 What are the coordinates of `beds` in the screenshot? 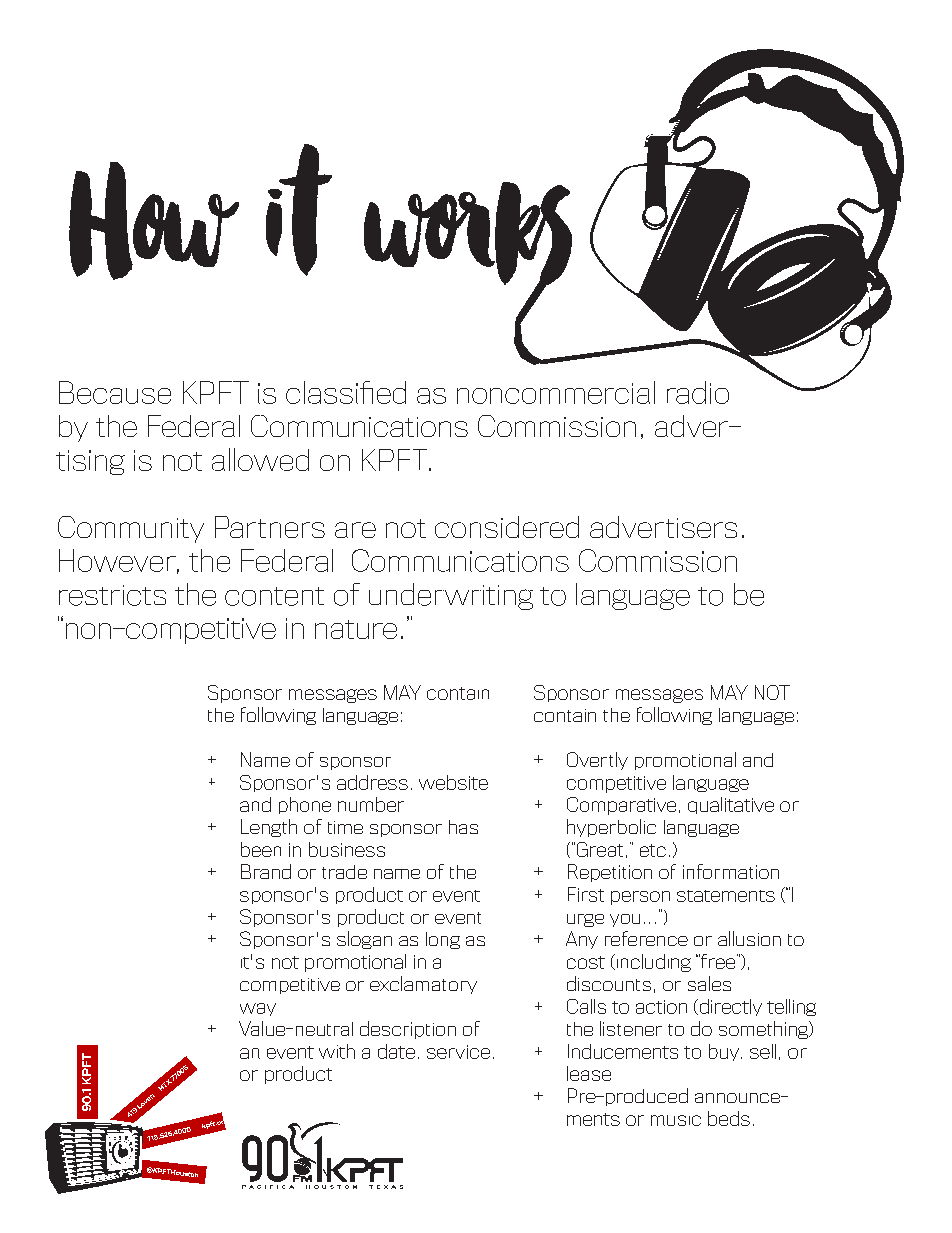 It's located at (729, 1118).
